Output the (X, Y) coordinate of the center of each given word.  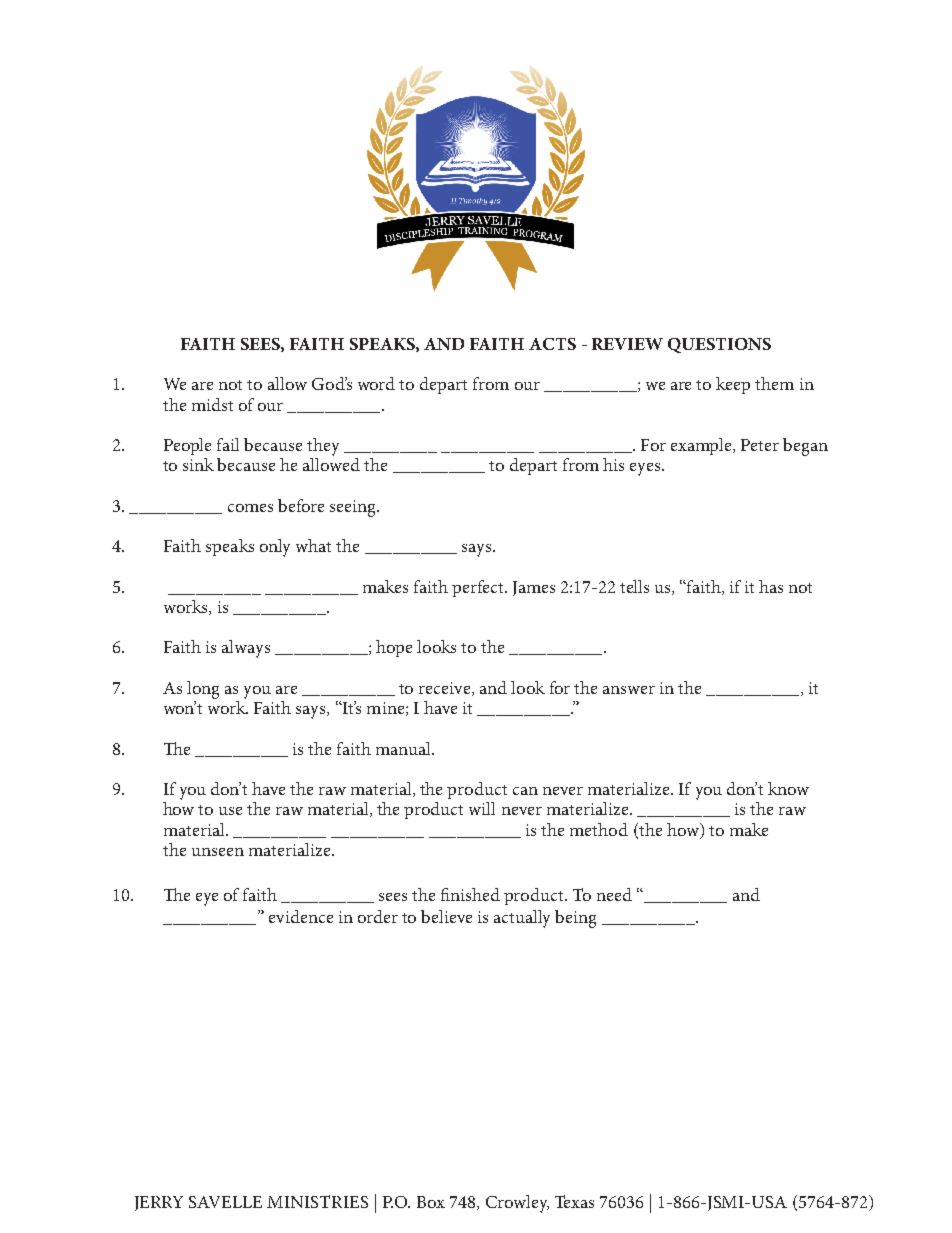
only (275, 548)
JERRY (159, 1203)
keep (733, 385)
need (614, 894)
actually (522, 919)
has (771, 586)
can (525, 791)
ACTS (552, 344)
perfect (479, 588)
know (788, 788)
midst (212, 404)
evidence (301, 916)
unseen (218, 852)
